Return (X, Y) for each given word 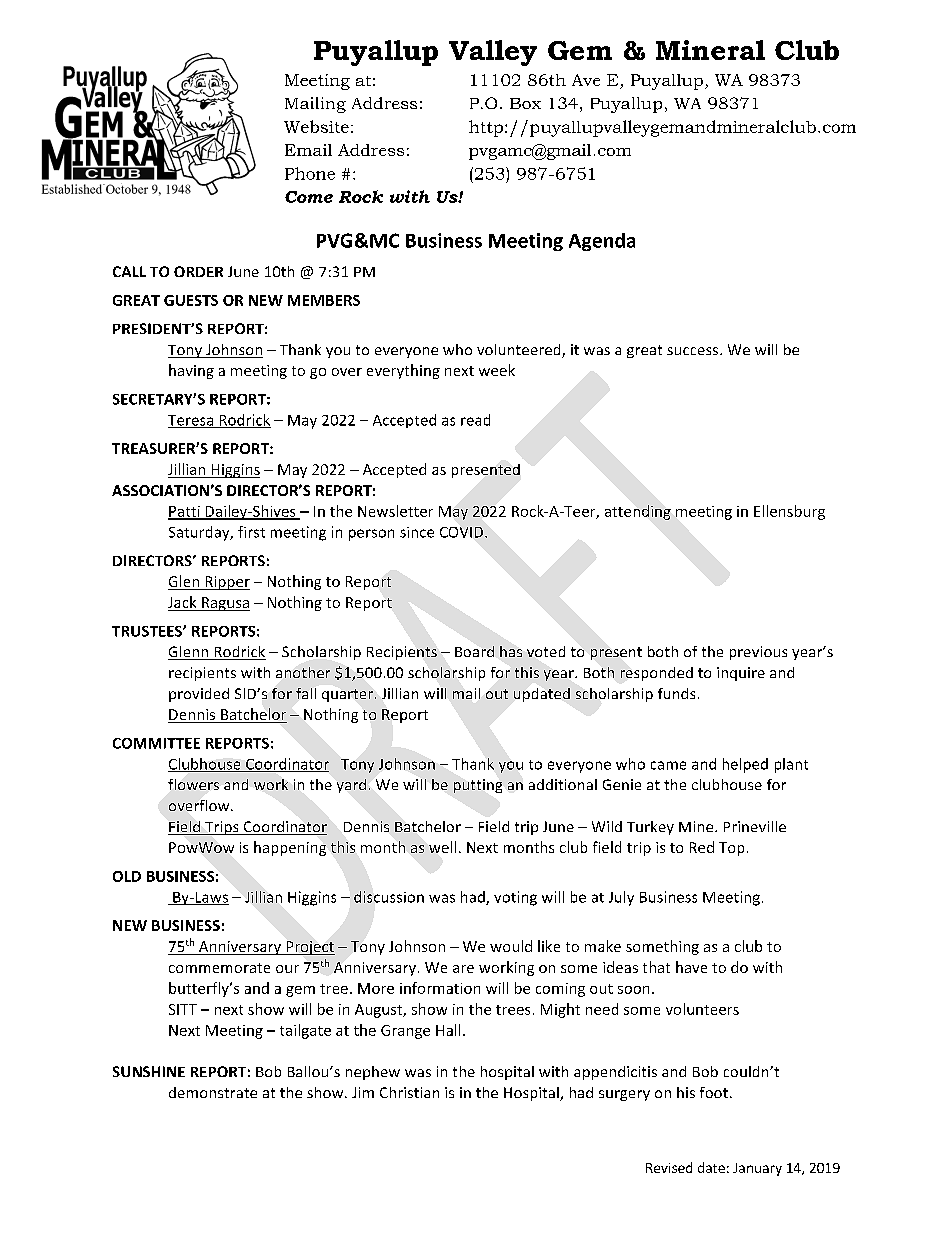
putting (478, 786)
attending (638, 512)
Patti (185, 512)
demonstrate (213, 1092)
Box (525, 103)
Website (316, 126)
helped (745, 765)
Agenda (602, 242)
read (475, 420)
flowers (193, 784)
